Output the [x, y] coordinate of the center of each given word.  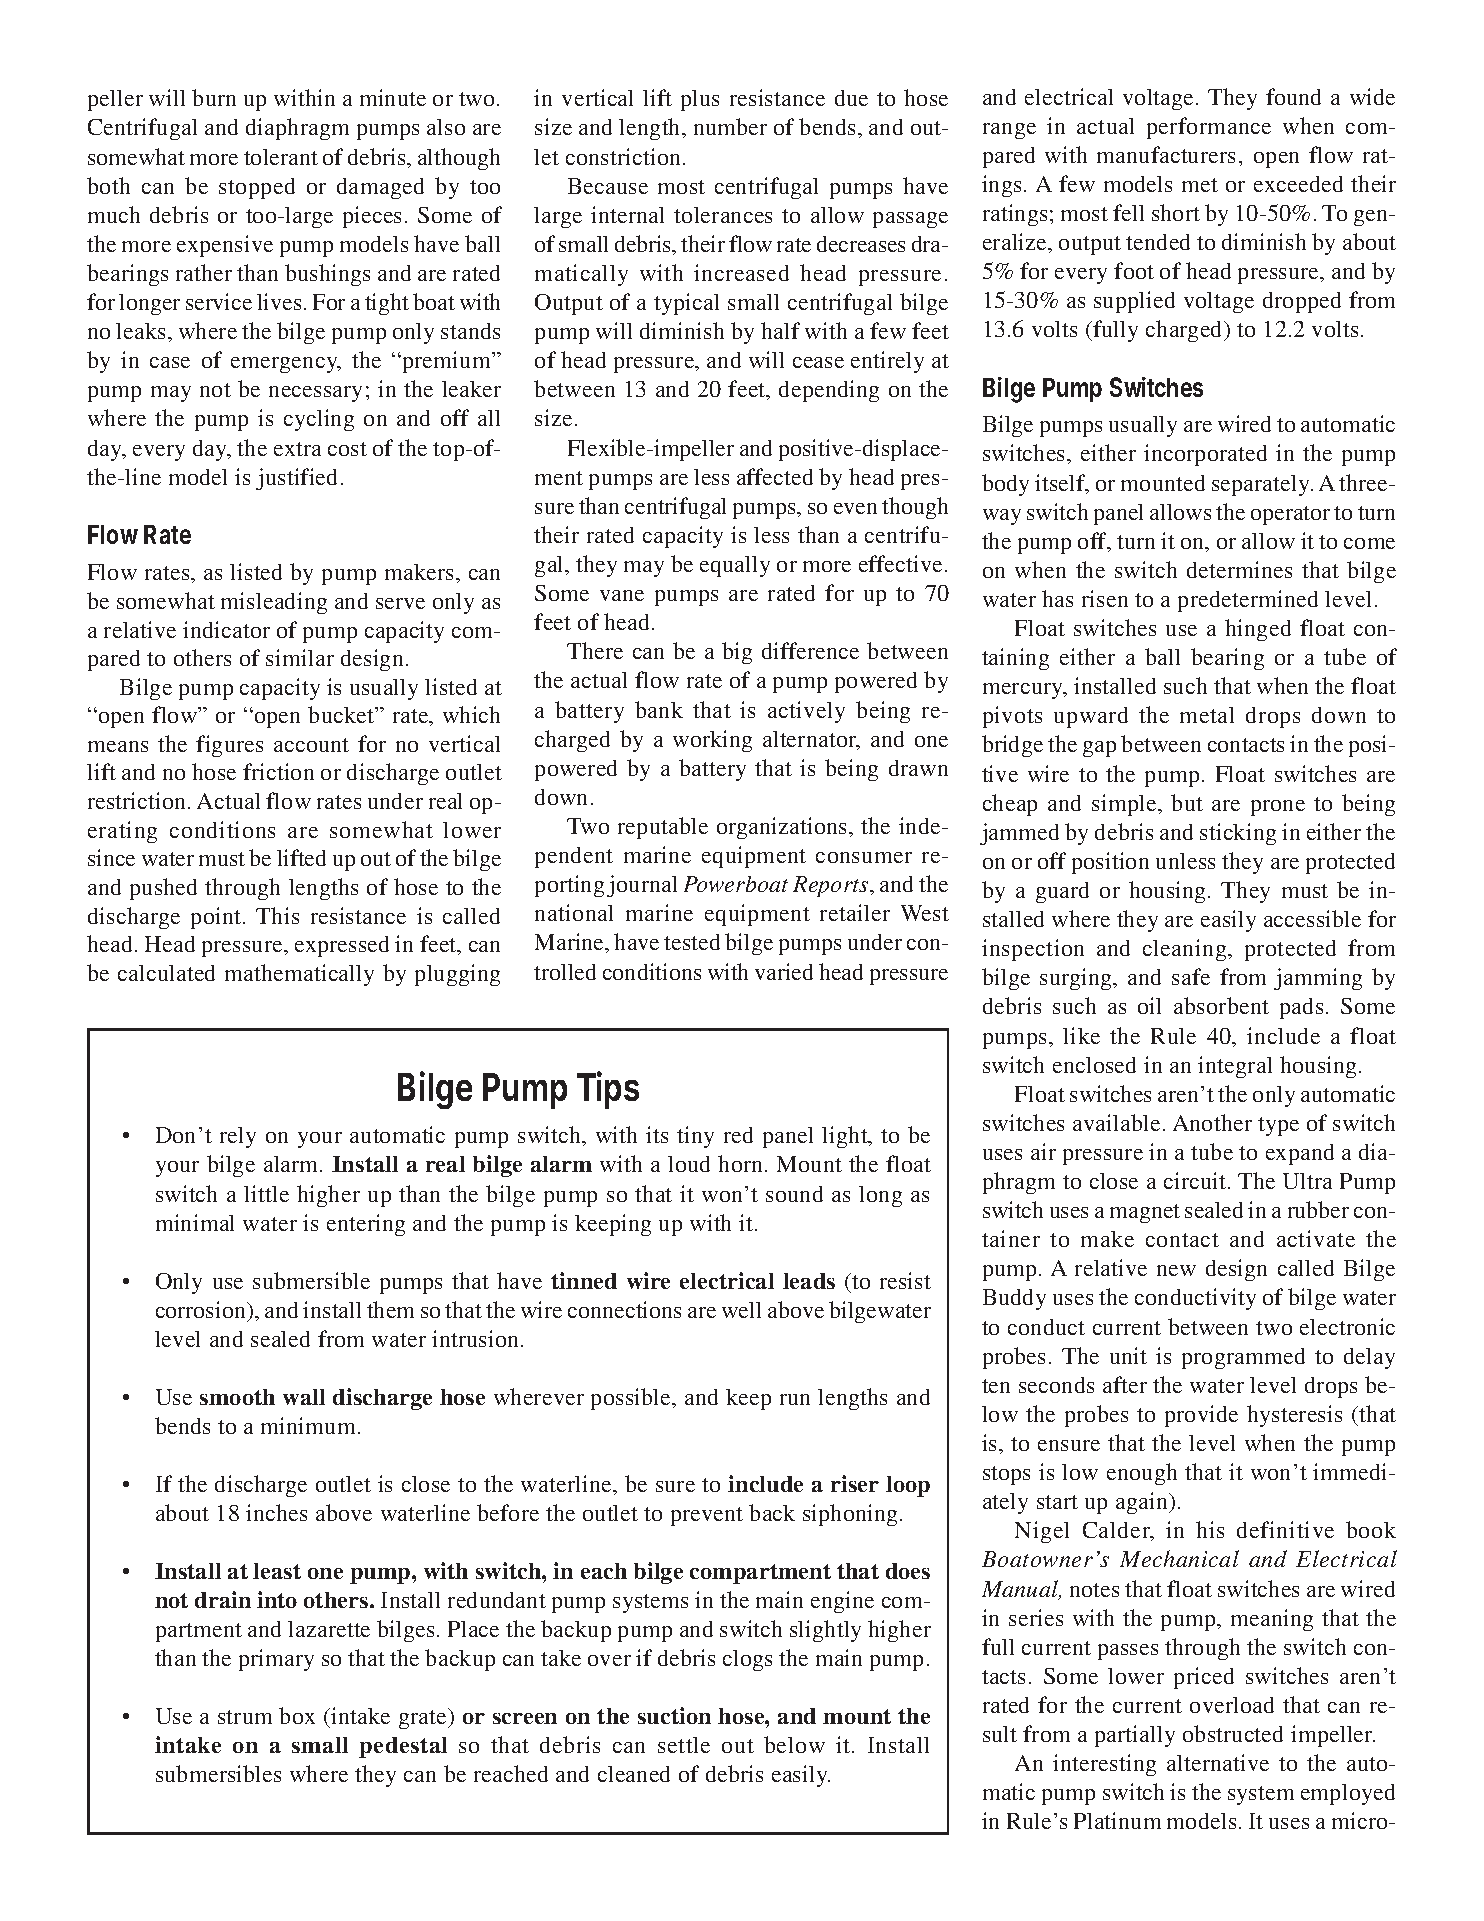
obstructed [1233, 1733]
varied [784, 971]
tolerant [281, 157]
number [730, 126]
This [277, 915]
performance [1209, 128]
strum [245, 1717]
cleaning [1186, 950]
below [794, 1744]
